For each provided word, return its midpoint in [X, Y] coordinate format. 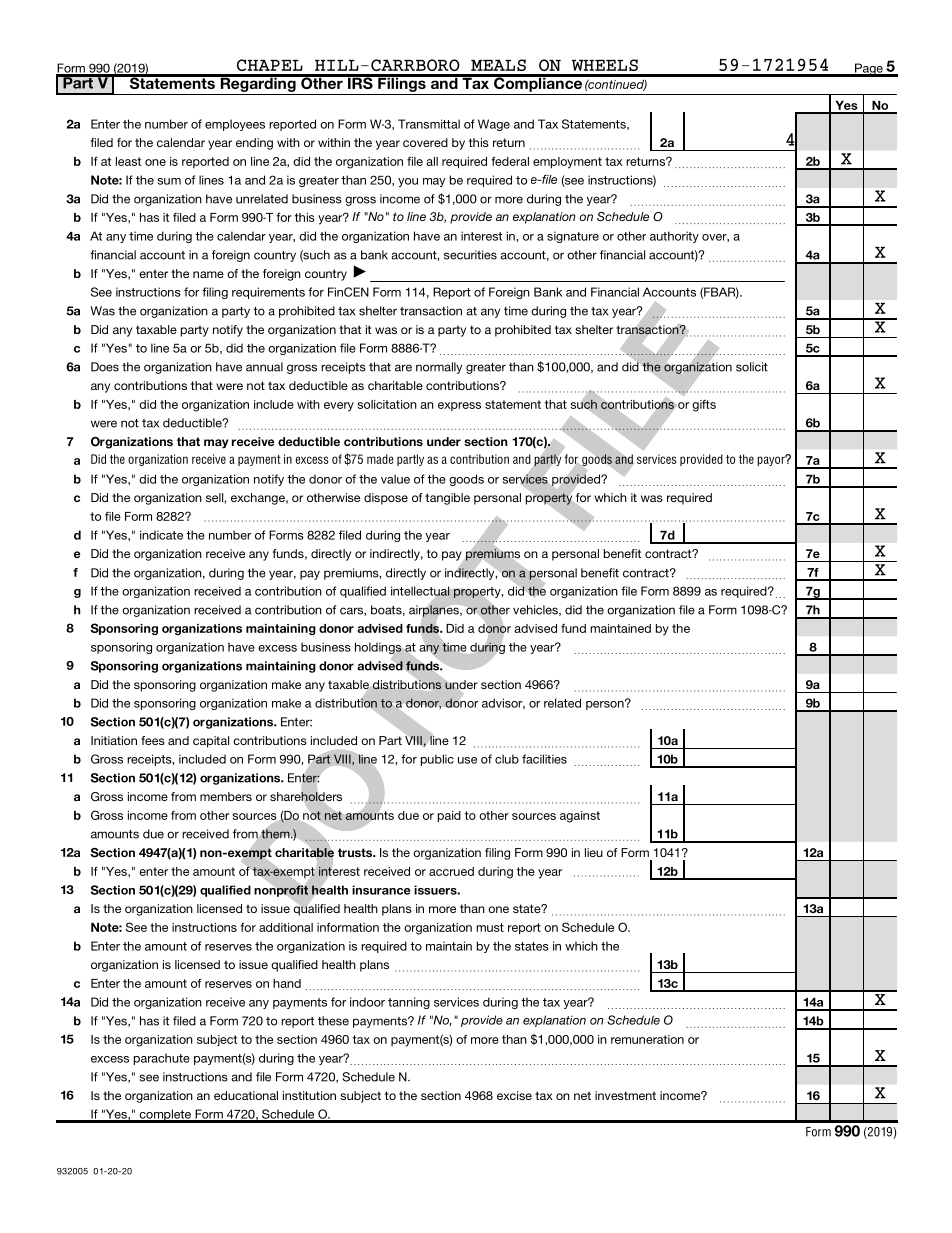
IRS [360, 82]
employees [235, 125]
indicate [161, 535]
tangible [447, 499]
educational [246, 1095]
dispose [386, 499]
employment [567, 163]
